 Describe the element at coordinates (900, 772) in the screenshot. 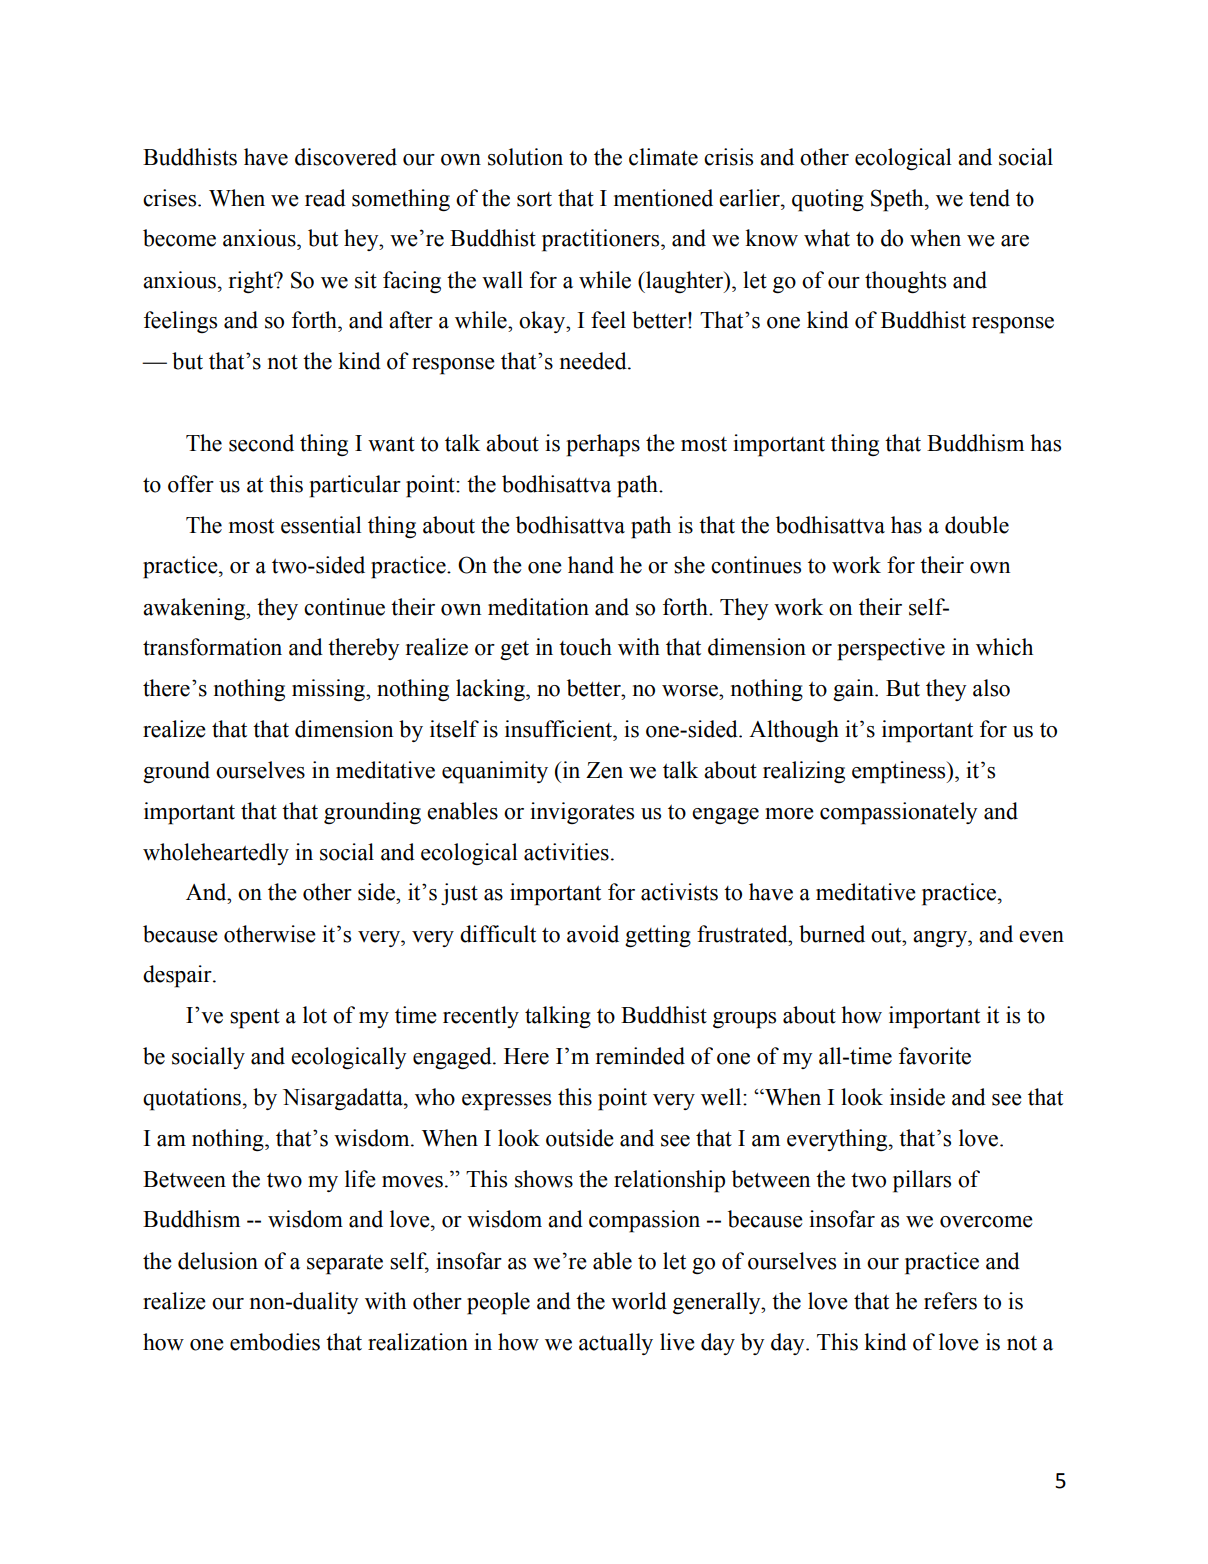

I see `emptiness` at that location.
